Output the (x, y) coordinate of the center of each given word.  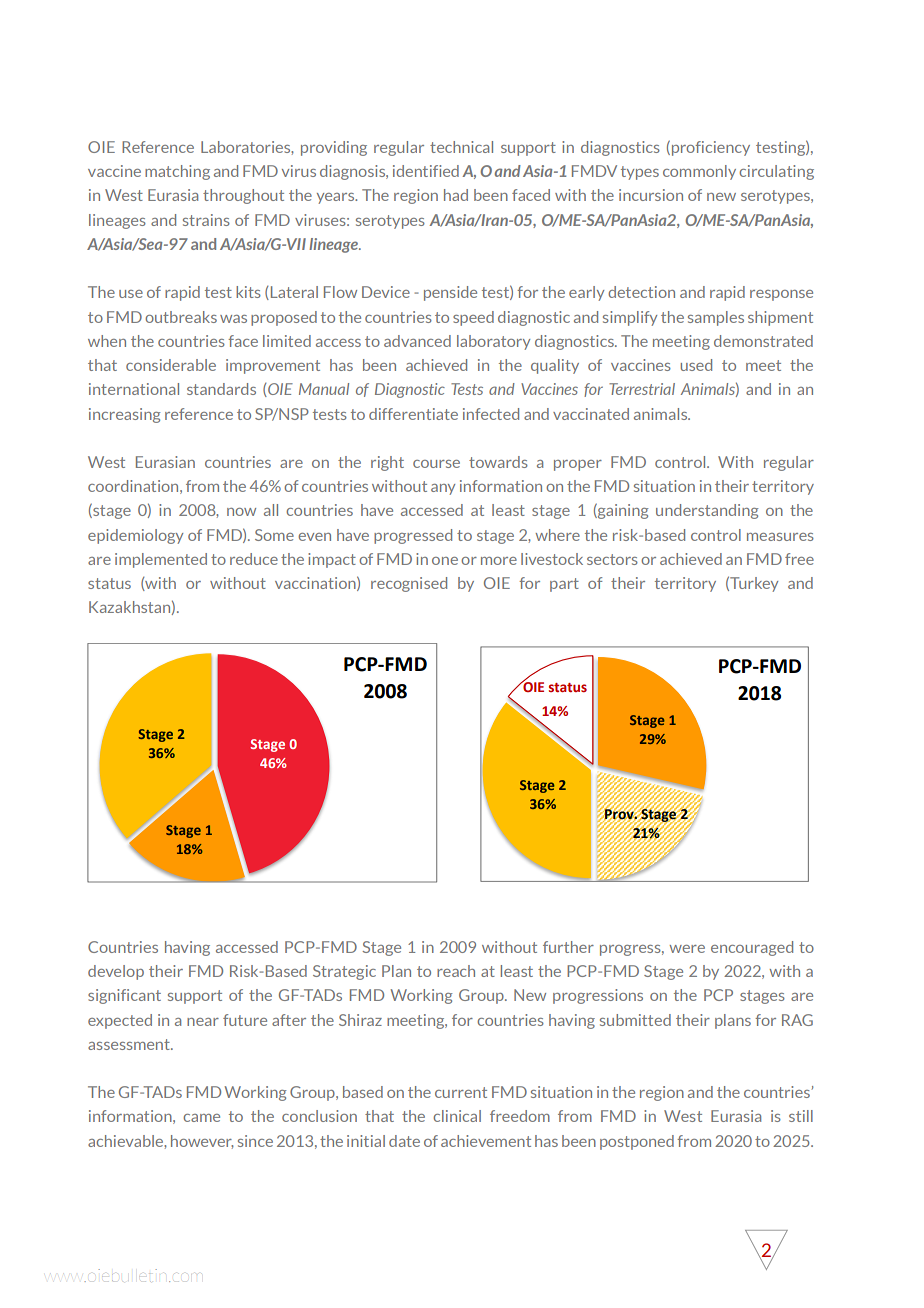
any (443, 489)
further (568, 947)
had (456, 195)
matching (177, 172)
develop (116, 972)
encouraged (752, 948)
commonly (699, 172)
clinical (457, 1116)
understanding (707, 511)
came (201, 1118)
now (241, 512)
